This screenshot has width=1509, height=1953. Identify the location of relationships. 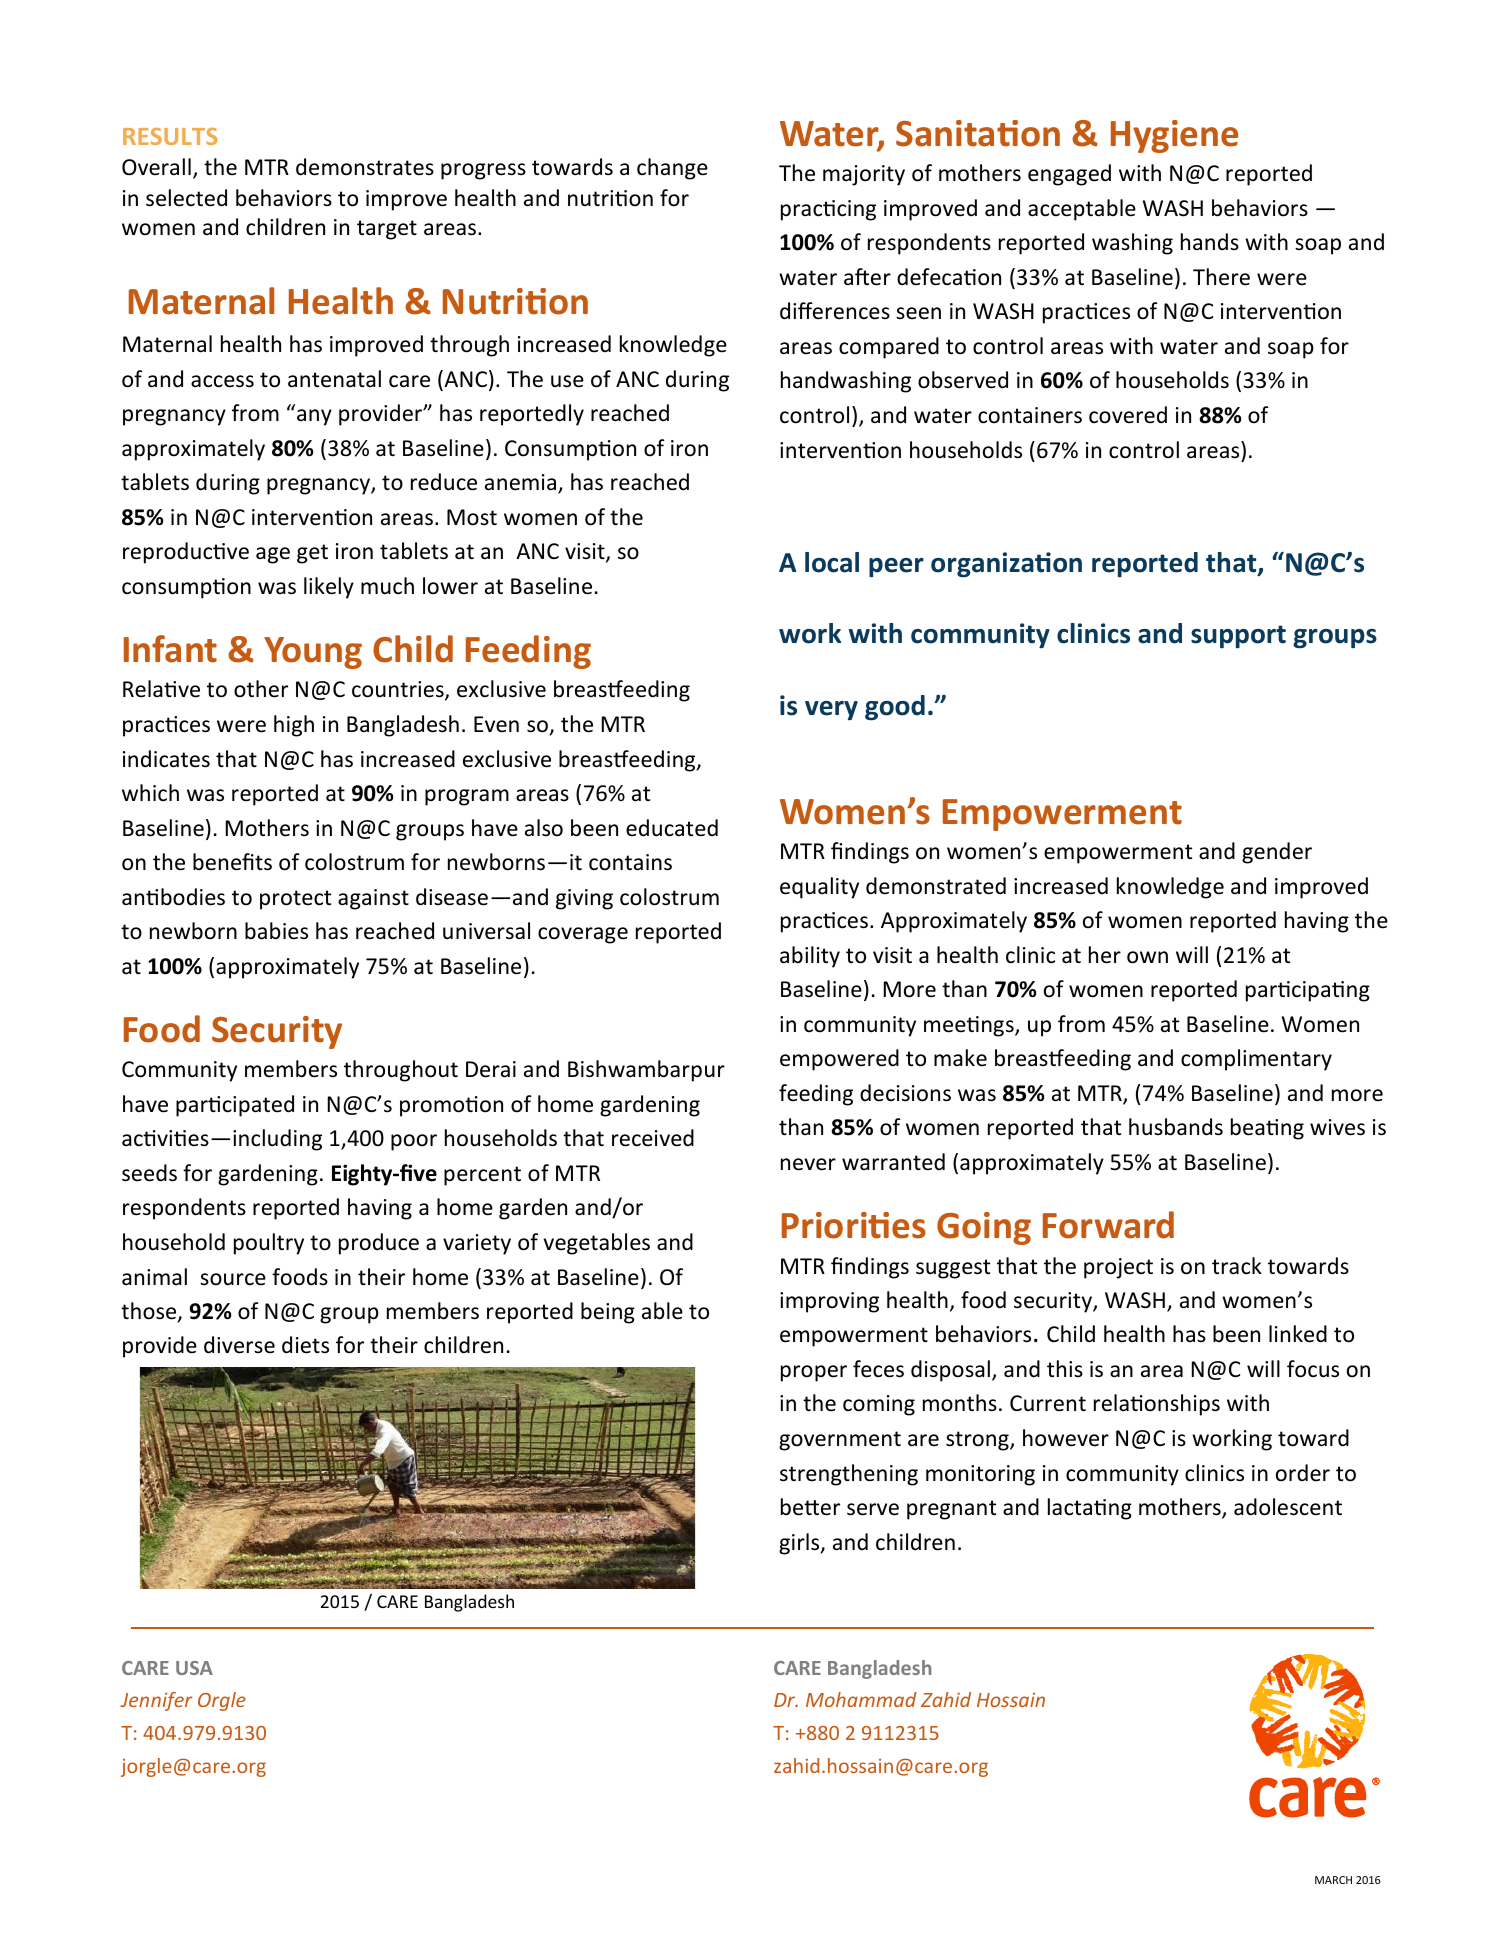
(1157, 1405).
